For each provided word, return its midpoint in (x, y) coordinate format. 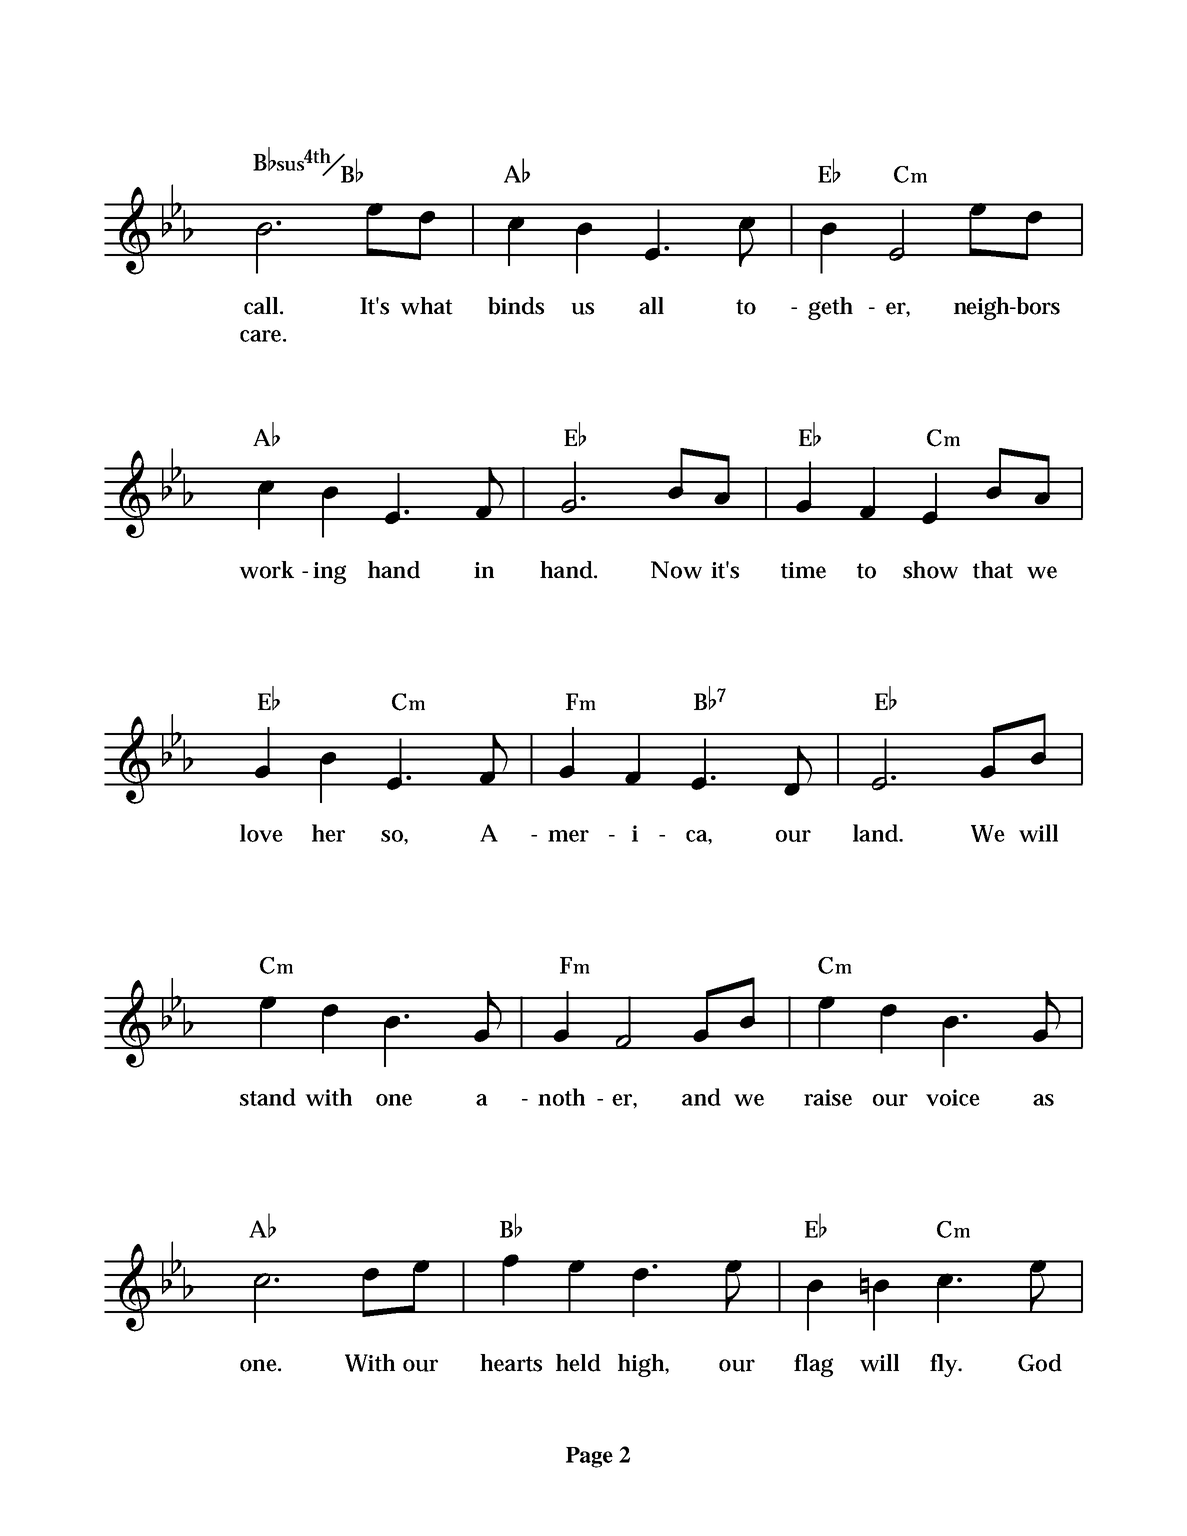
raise (828, 1097)
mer (568, 836)
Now (676, 570)
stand (268, 1097)
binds (516, 306)
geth (830, 308)
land (877, 833)
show (930, 570)
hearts (511, 1363)
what (426, 306)
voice (953, 1097)
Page (589, 1457)
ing (329, 573)
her (328, 833)
